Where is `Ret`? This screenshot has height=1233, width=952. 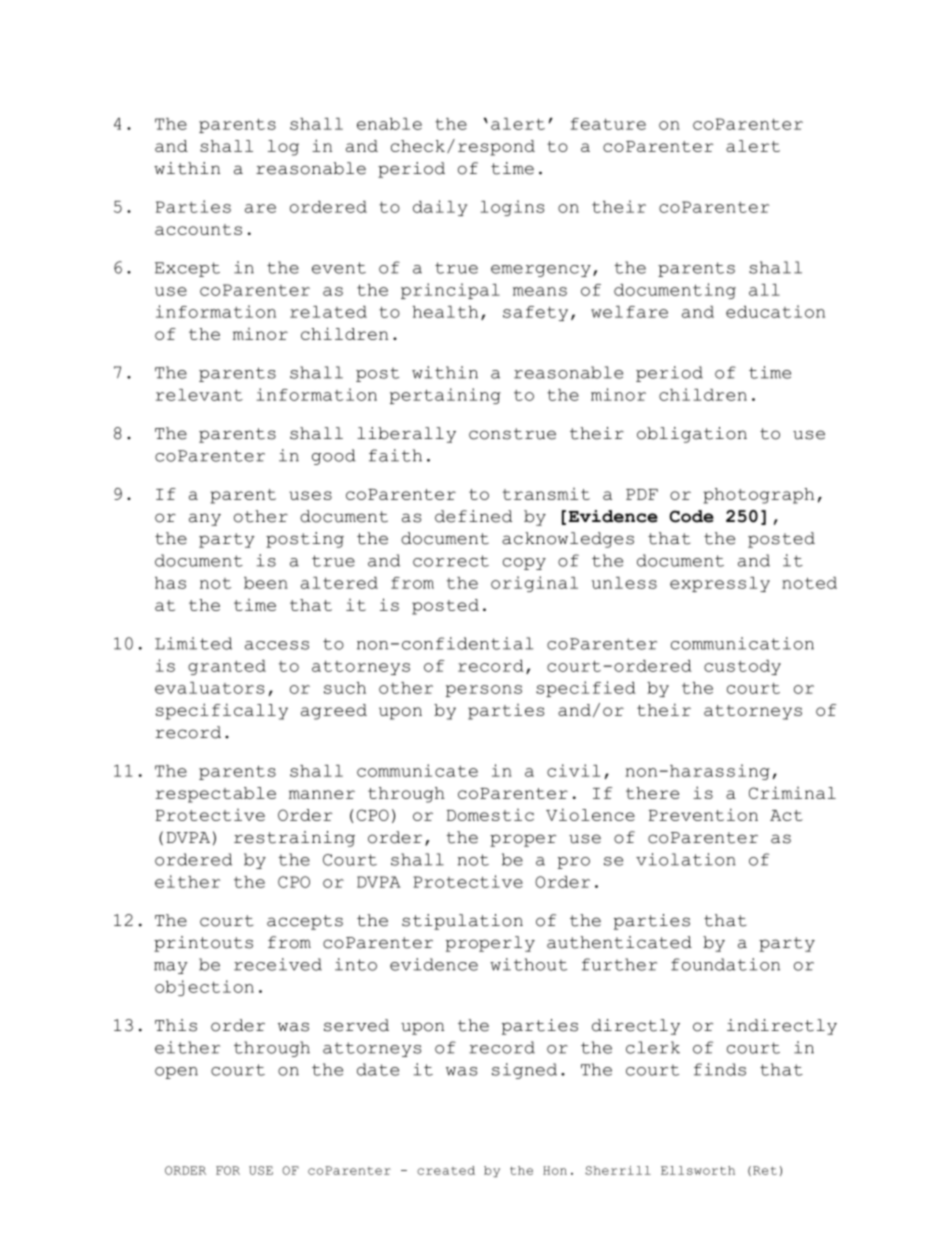 Ret is located at coordinates (765, 1170).
